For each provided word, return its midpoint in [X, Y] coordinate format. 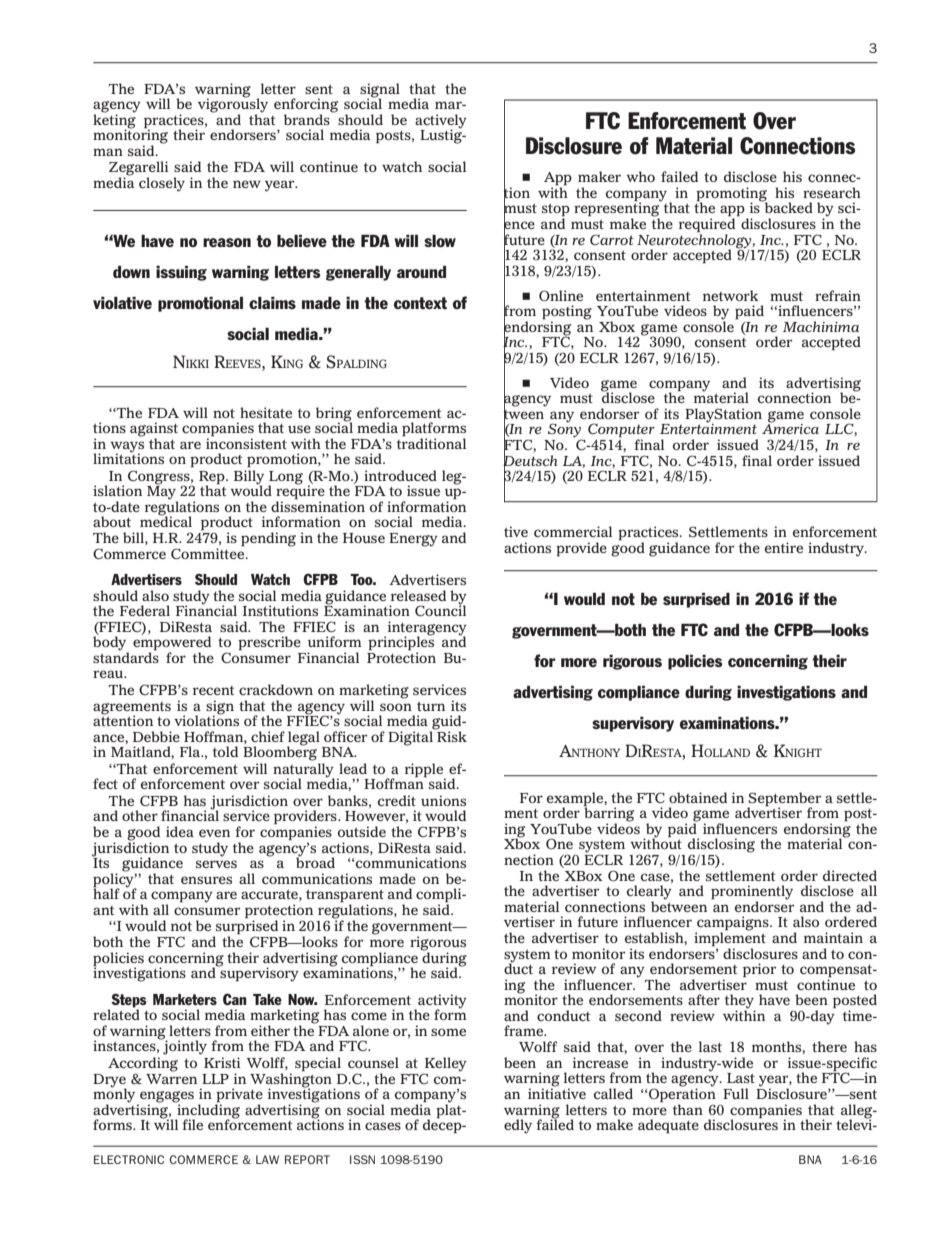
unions [443, 800]
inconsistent [246, 442]
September [785, 800]
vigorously [233, 105]
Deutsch [530, 460]
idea [180, 831]
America [790, 428]
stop [556, 211]
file [192, 1124]
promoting [732, 195]
